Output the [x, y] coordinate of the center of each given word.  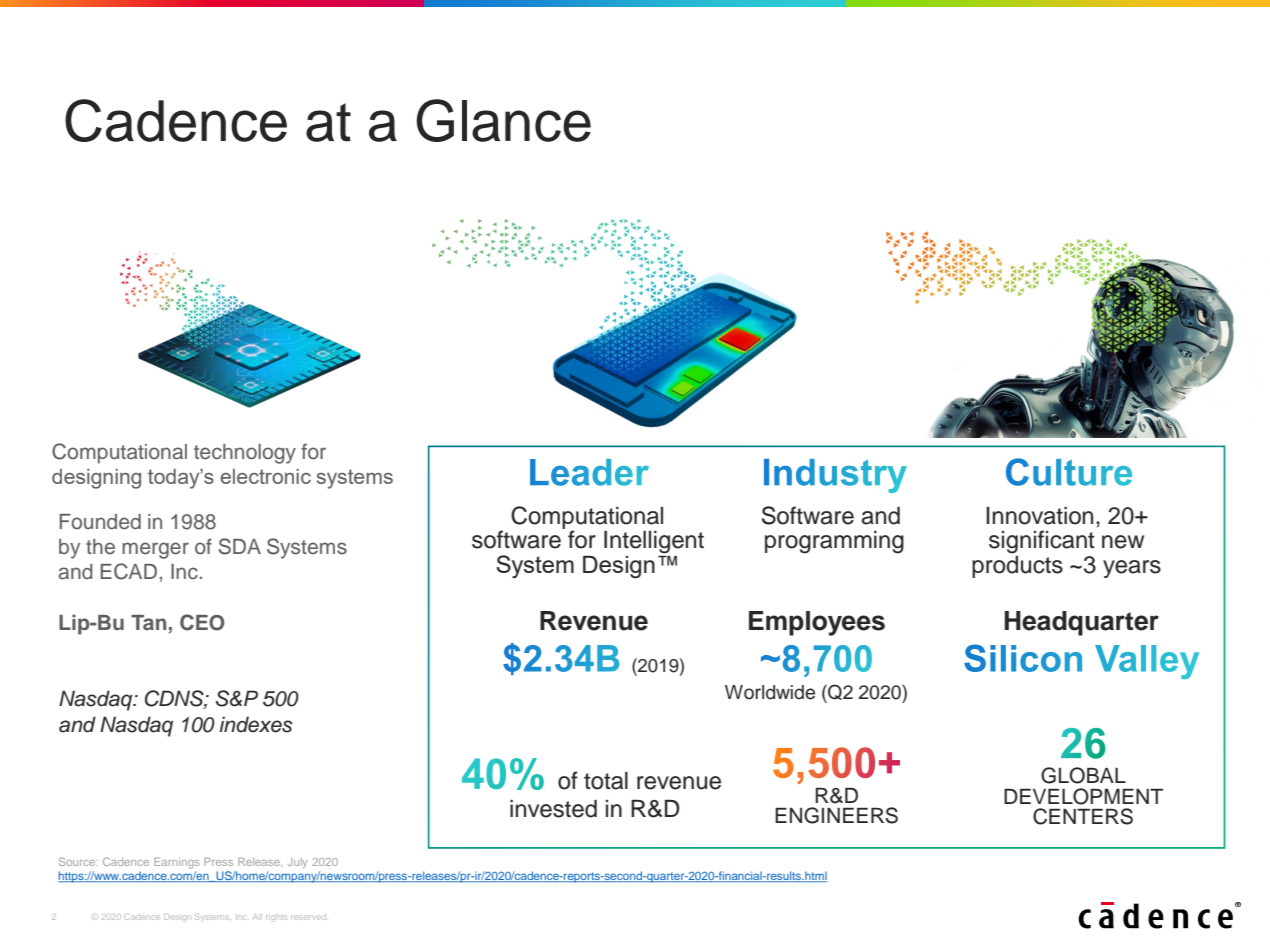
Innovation [1039, 516]
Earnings [176, 863]
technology [245, 454]
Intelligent [654, 542]
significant [1042, 542]
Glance [504, 120]
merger [155, 550]
